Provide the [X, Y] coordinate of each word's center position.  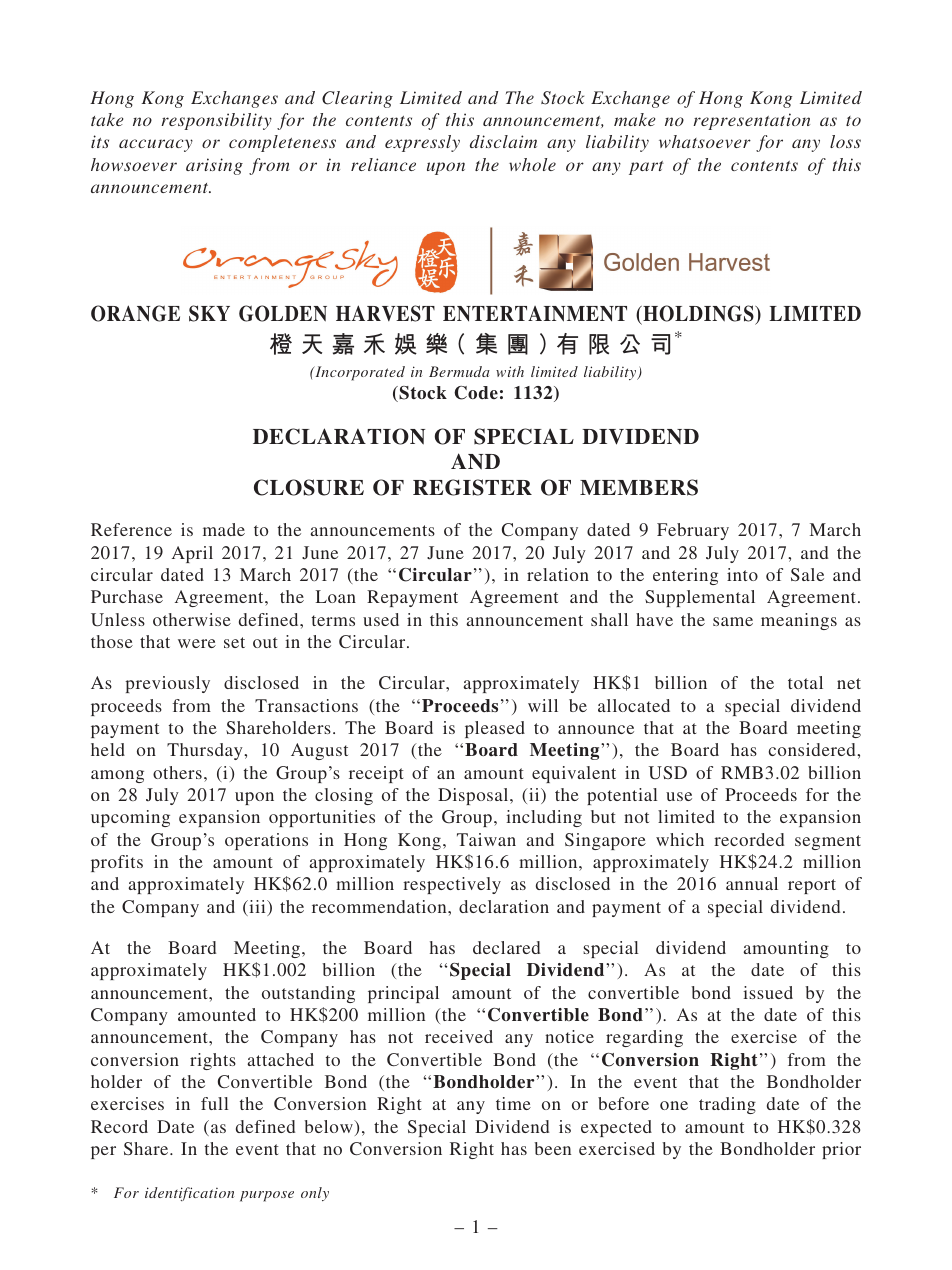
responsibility [216, 121]
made [224, 529]
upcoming [130, 818]
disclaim [503, 141]
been [552, 1148]
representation [751, 121]
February [693, 531]
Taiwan [486, 839]
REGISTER [472, 487]
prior [841, 1150]
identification [189, 1194]
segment [828, 842]
